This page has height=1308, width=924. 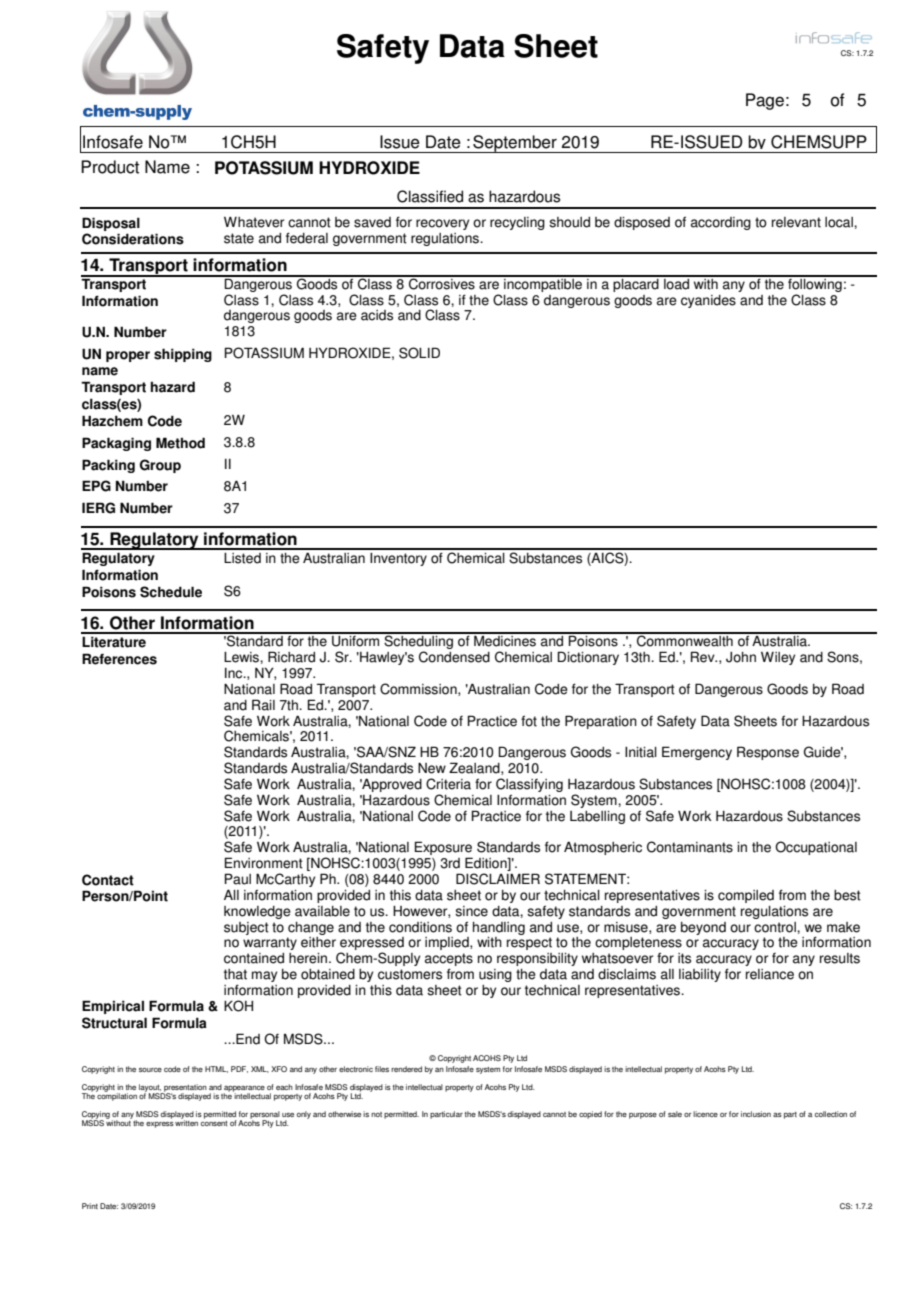 I want to click on recovery, so click(x=442, y=224).
